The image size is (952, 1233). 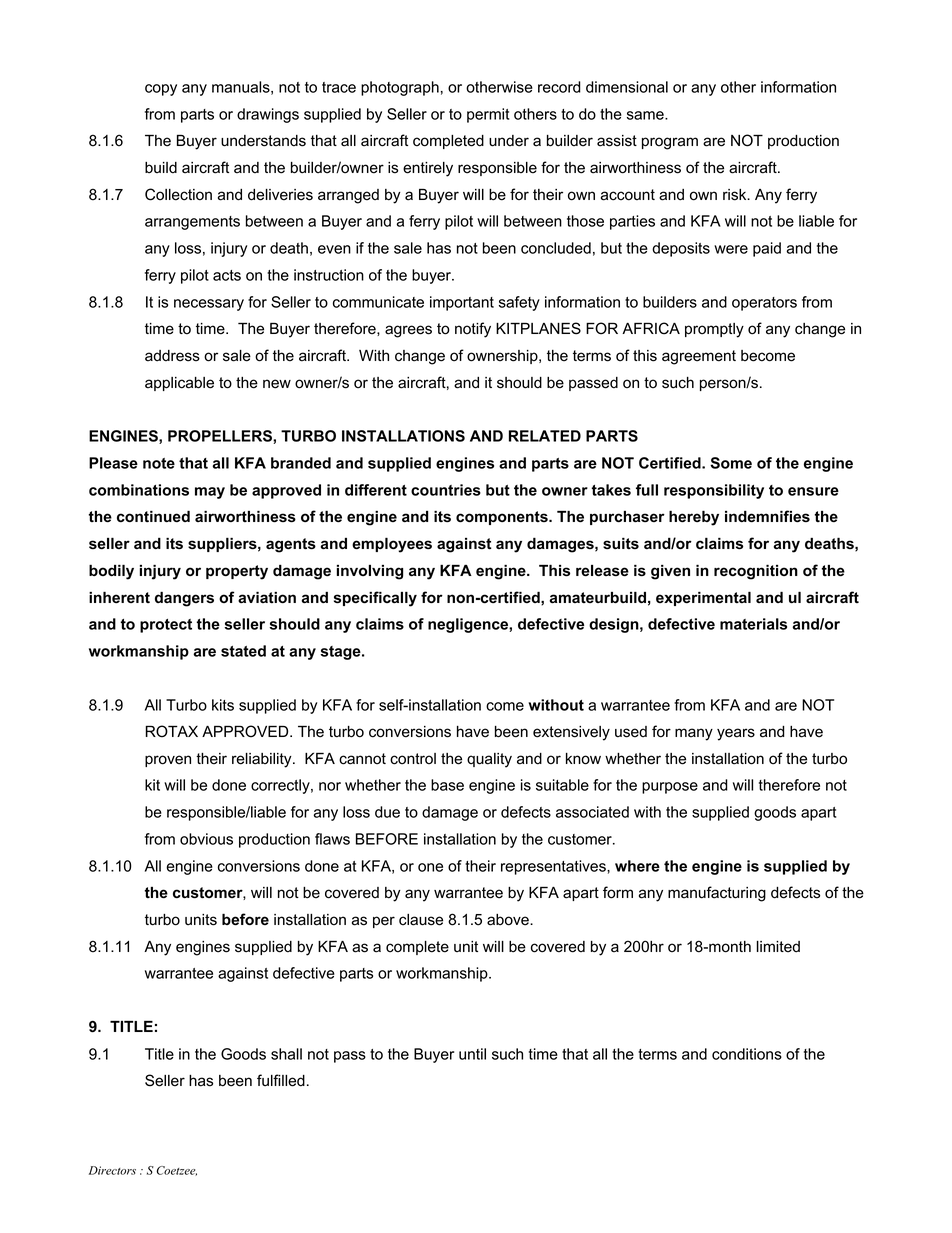 I want to click on obvious, so click(x=206, y=839).
